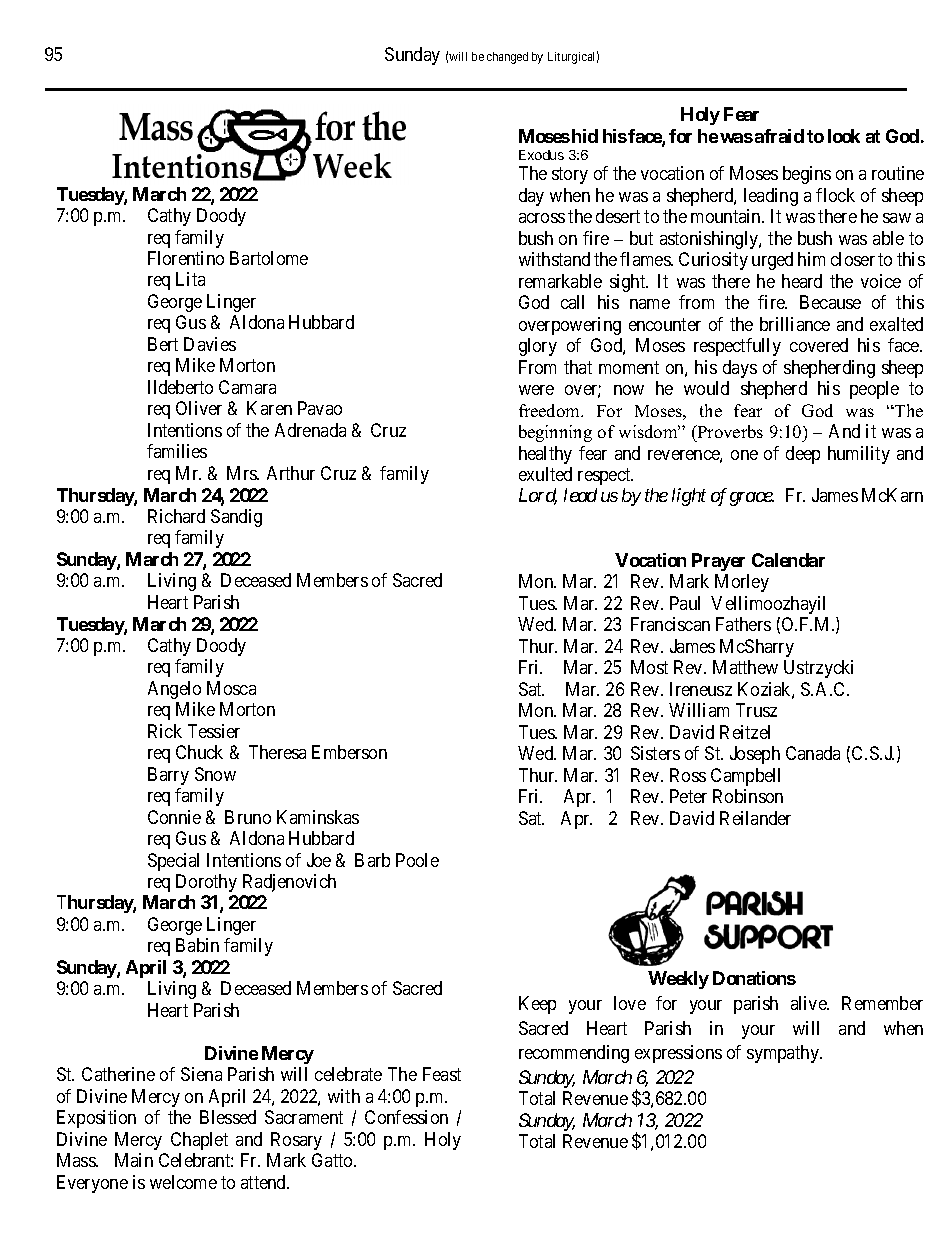  I want to click on afraid, so click(779, 136).
